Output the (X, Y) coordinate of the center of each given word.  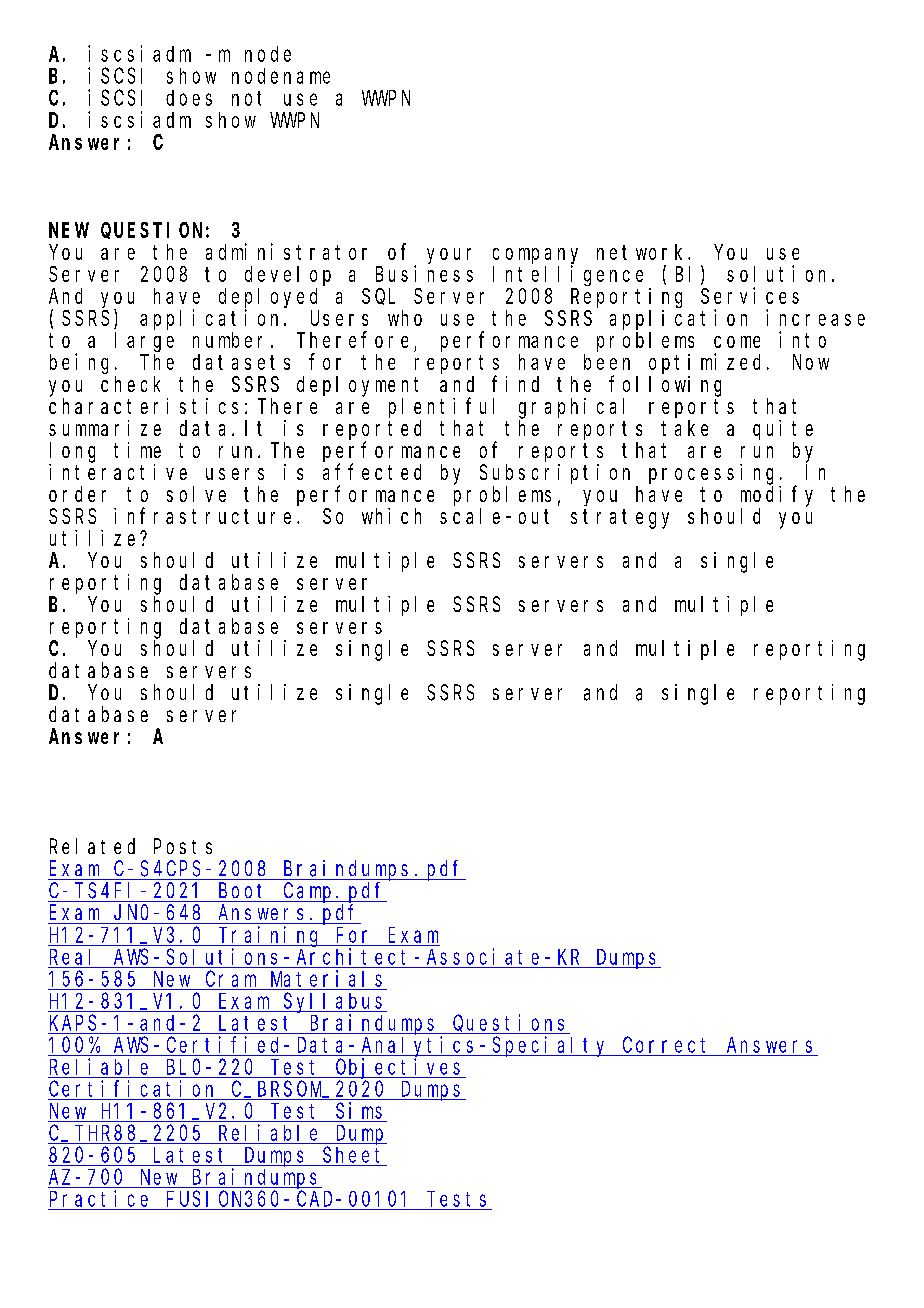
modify (777, 496)
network (643, 252)
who (405, 318)
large (144, 342)
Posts (183, 847)
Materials (326, 978)
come (737, 342)
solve (196, 494)
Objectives (400, 1068)
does (189, 98)
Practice (99, 1198)
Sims (359, 1110)
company (535, 257)
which (391, 516)
